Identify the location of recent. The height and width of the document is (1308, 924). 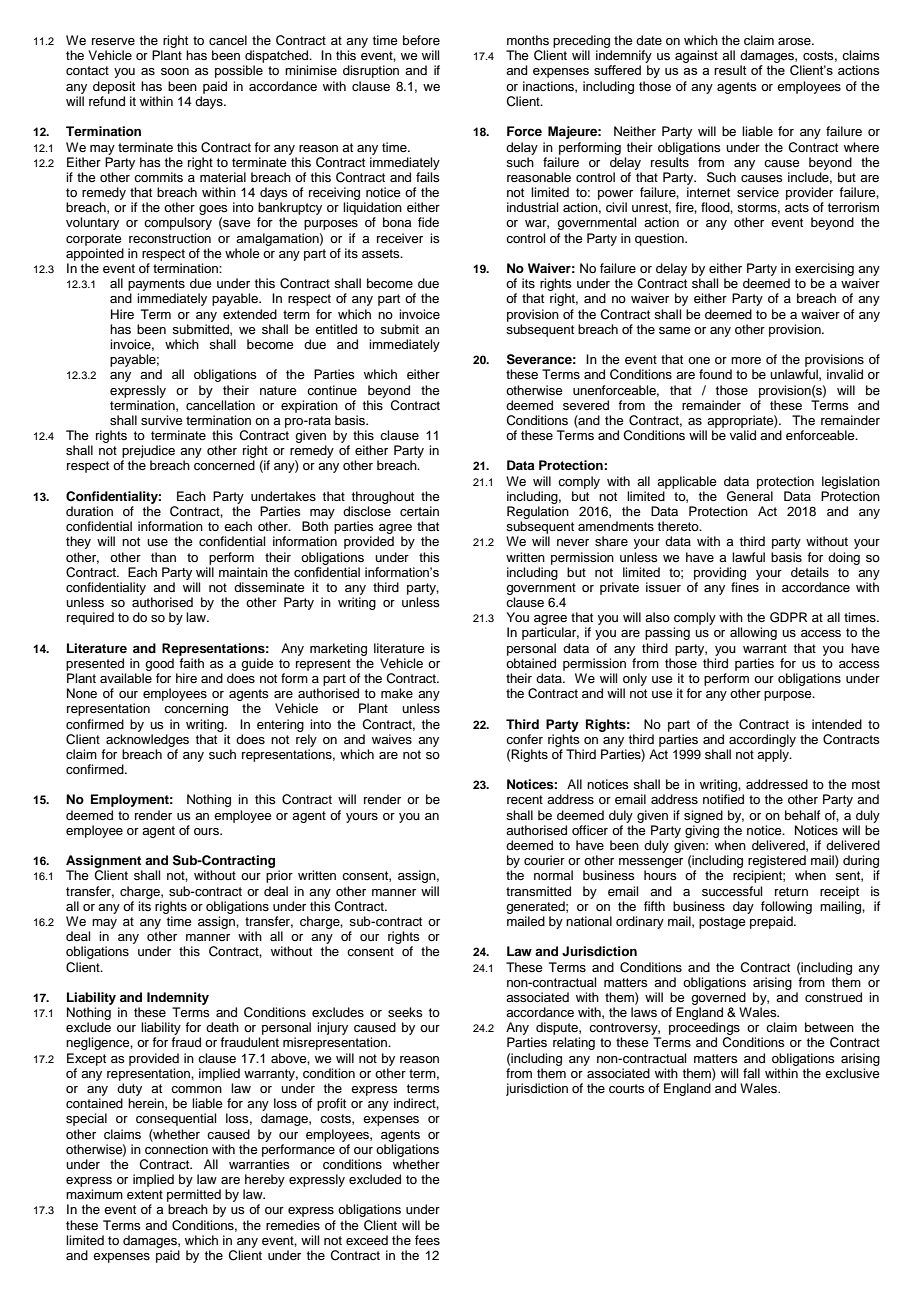
(525, 800).
